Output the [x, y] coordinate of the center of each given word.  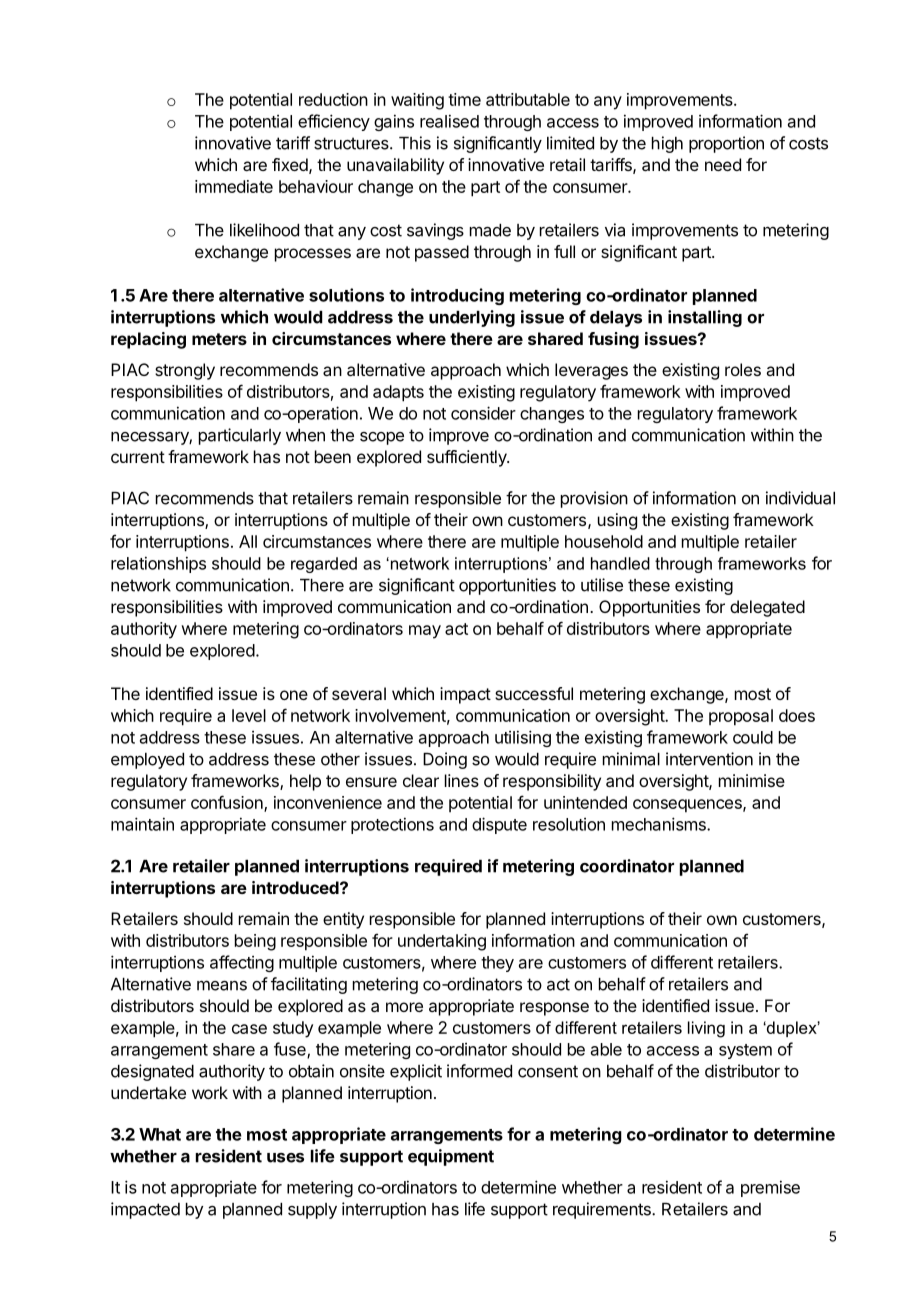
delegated [767, 608]
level [249, 715]
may [425, 632]
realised [449, 121]
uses [285, 1158]
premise [770, 1188]
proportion [726, 144]
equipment [451, 1157]
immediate [234, 186]
